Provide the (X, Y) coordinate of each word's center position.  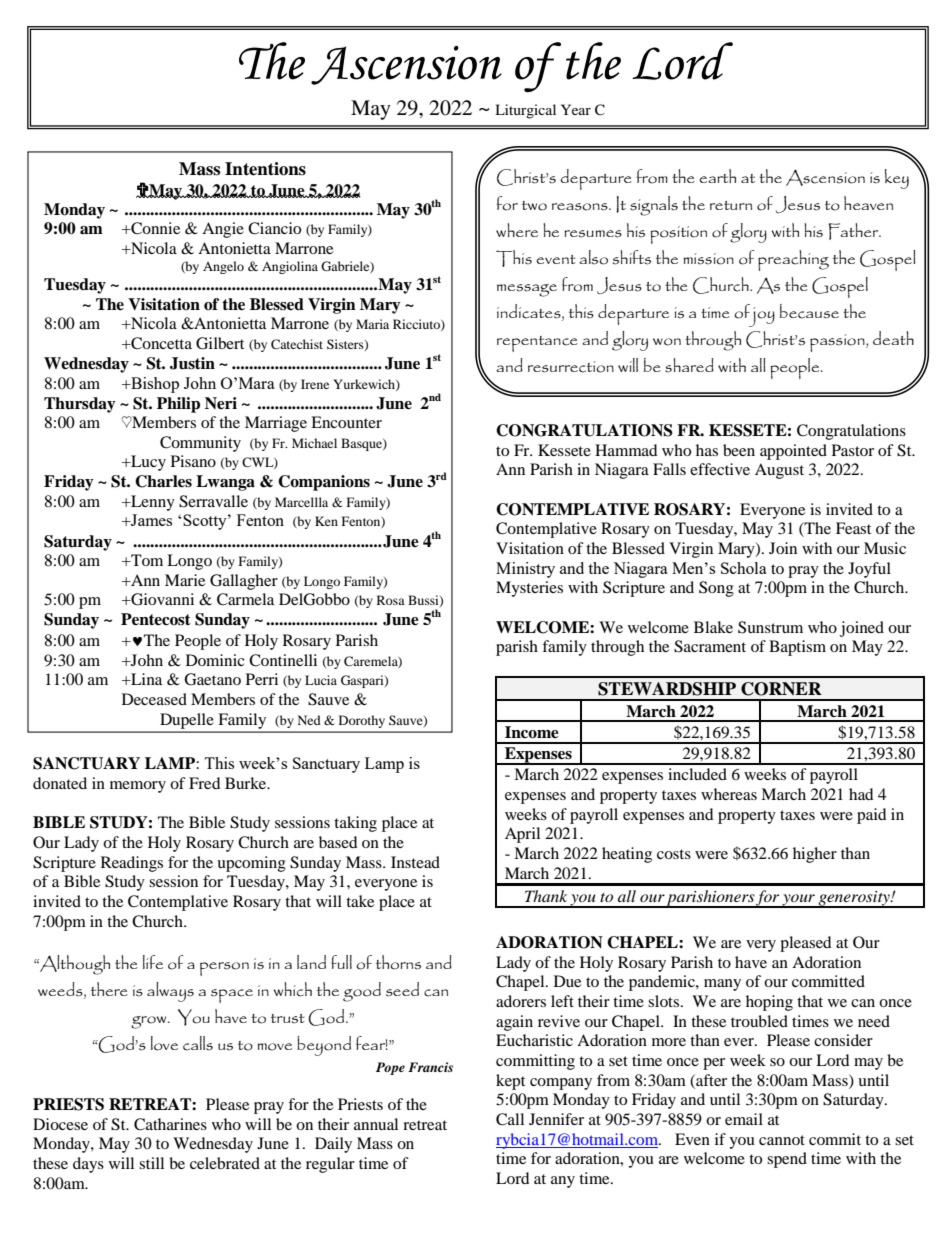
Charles (163, 481)
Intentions (265, 169)
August (779, 471)
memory (138, 787)
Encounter (346, 422)
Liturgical (525, 111)
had (861, 794)
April (522, 835)
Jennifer (556, 1119)
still (151, 1163)
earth (717, 176)
